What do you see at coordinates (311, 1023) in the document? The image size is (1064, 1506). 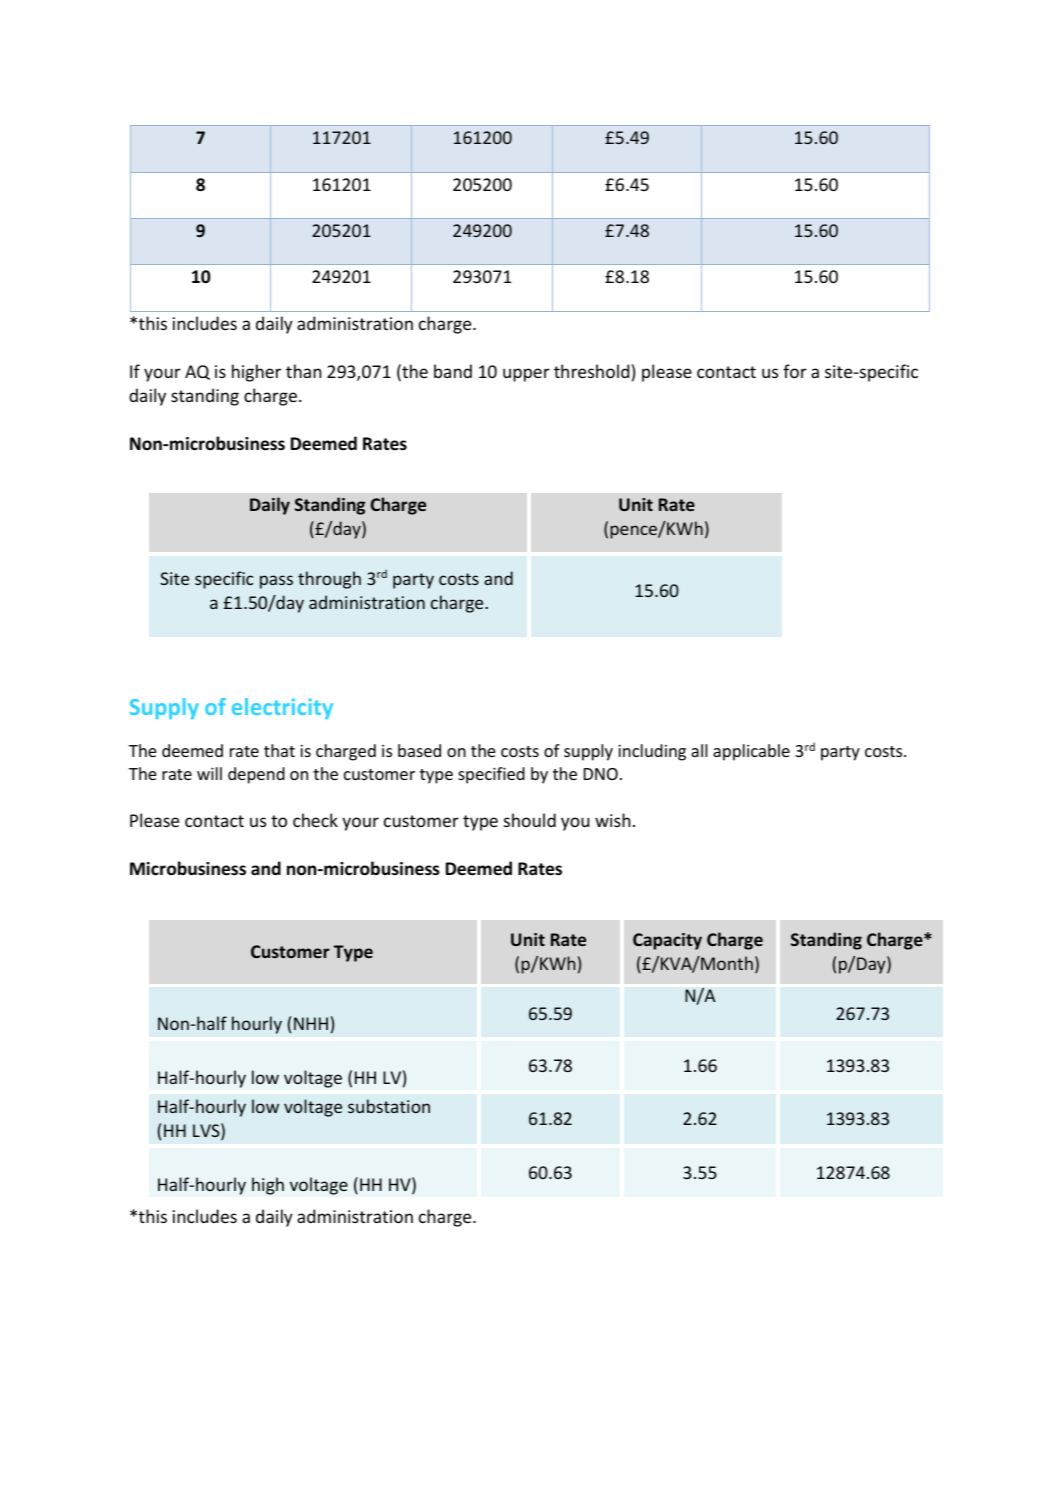 I see `NHH` at bounding box center [311, 1023].
